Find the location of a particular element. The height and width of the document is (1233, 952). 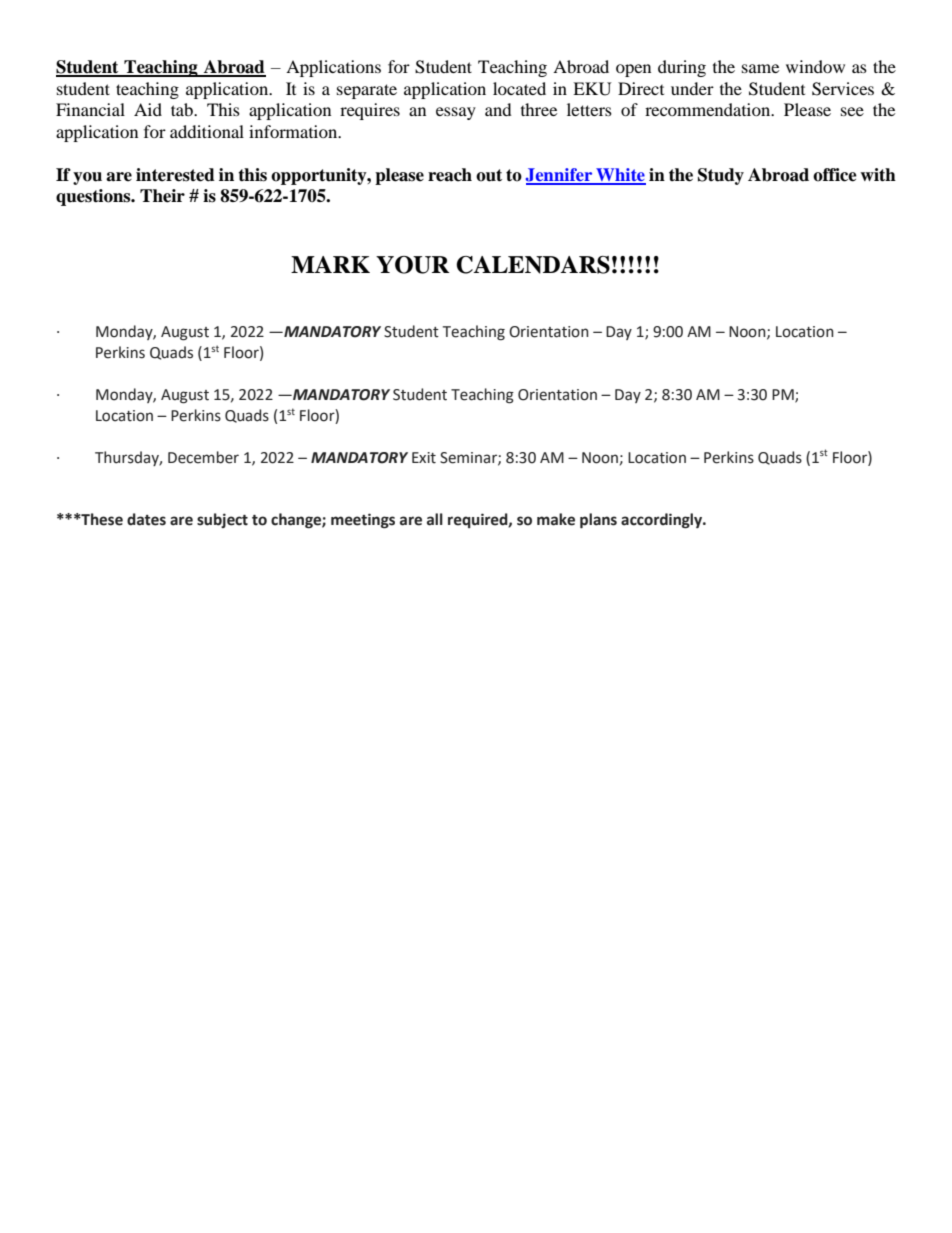

same is located at coordinates (760, 68).
